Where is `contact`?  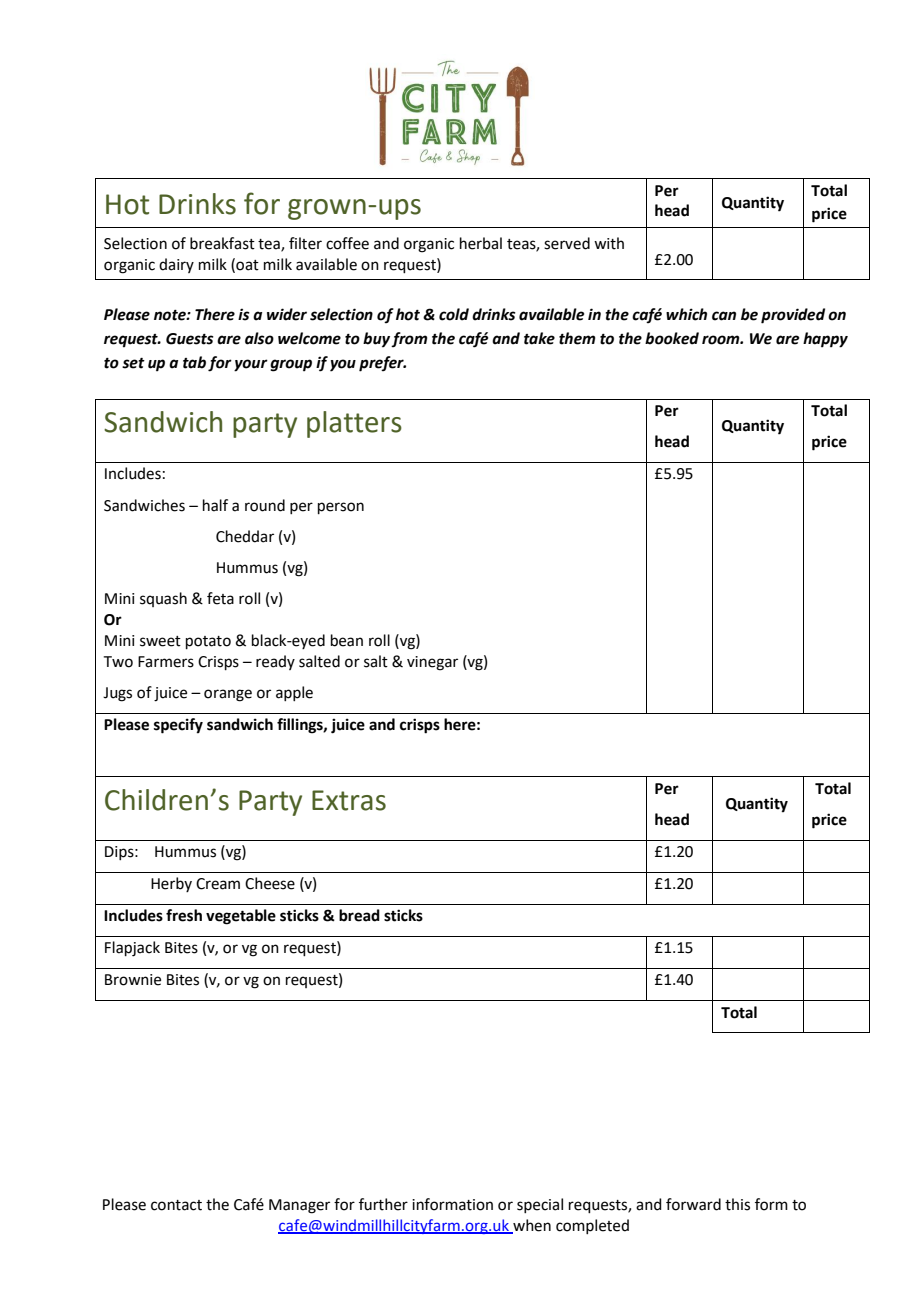
contact is located at coordinates (176, 1205).
